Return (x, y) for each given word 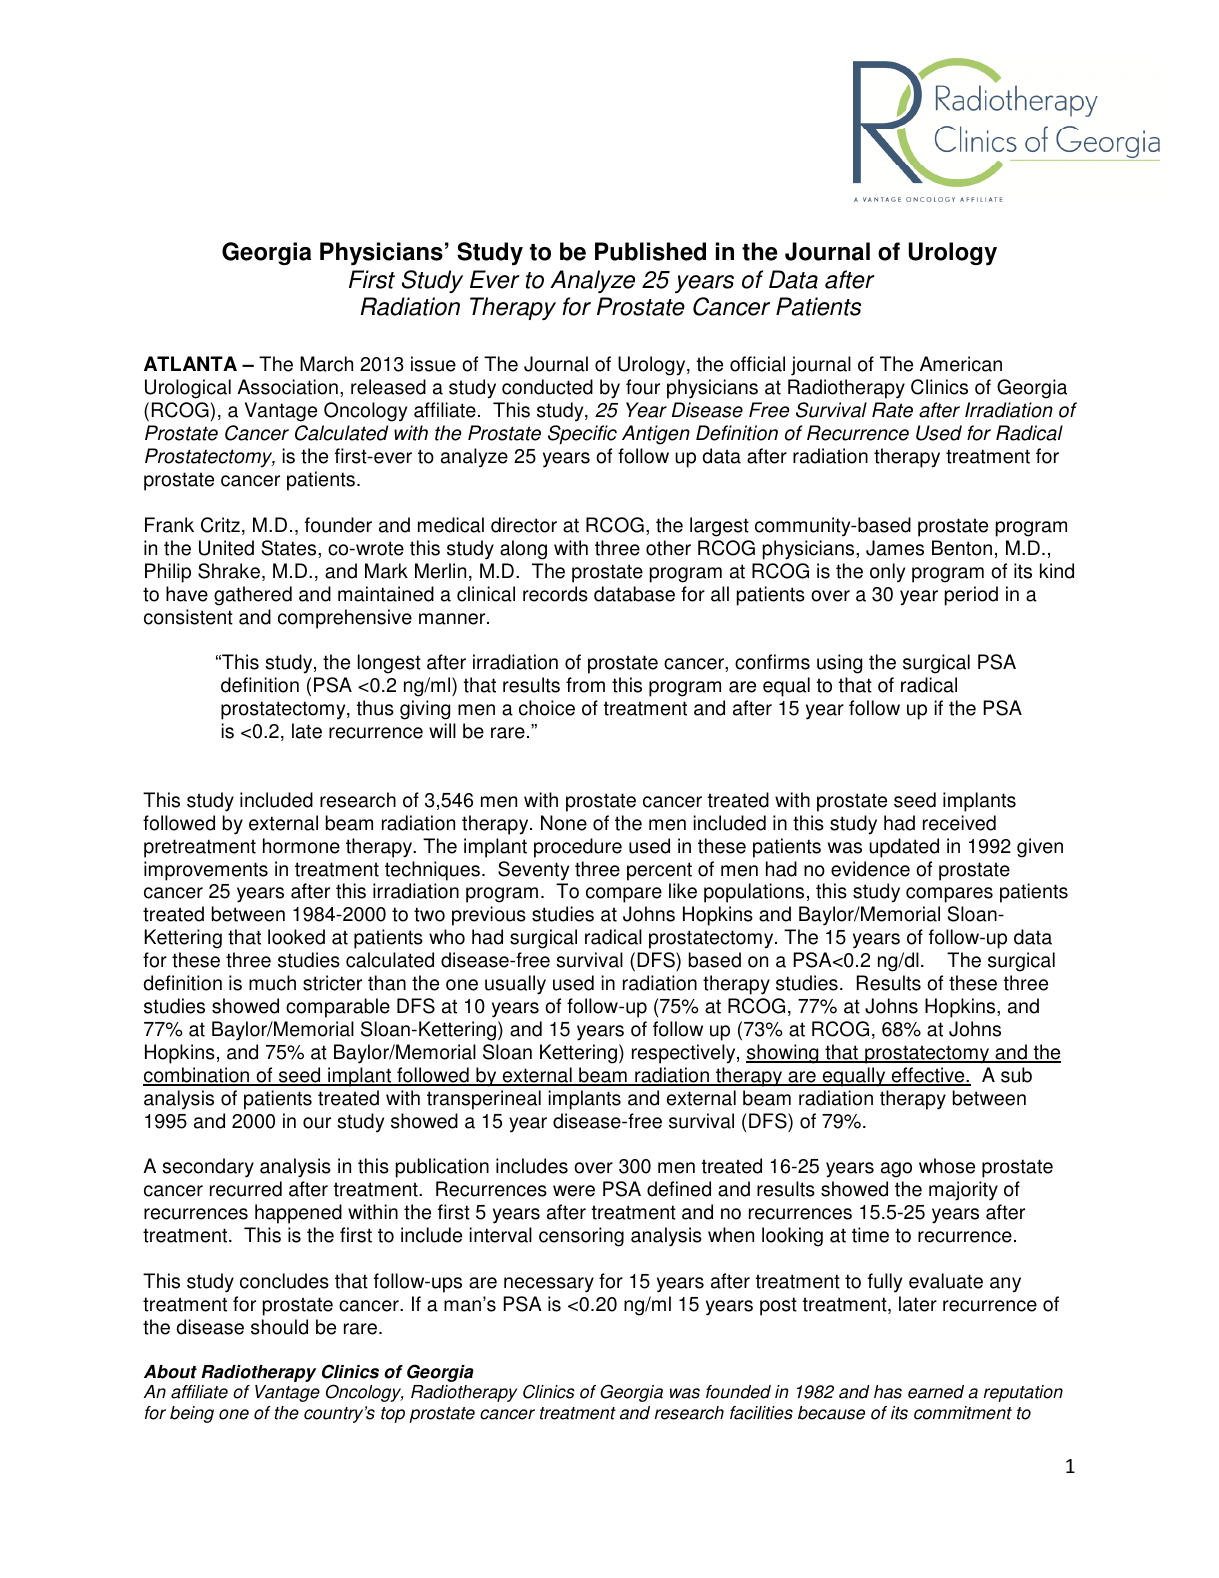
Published (650, 251)
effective (928, 1076)
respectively (685, 1054)
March (326, 364)
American (961, 364)
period (971, 596)
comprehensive (345, 619)
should (279, 1327)
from (585, 685)
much (272, 983)
